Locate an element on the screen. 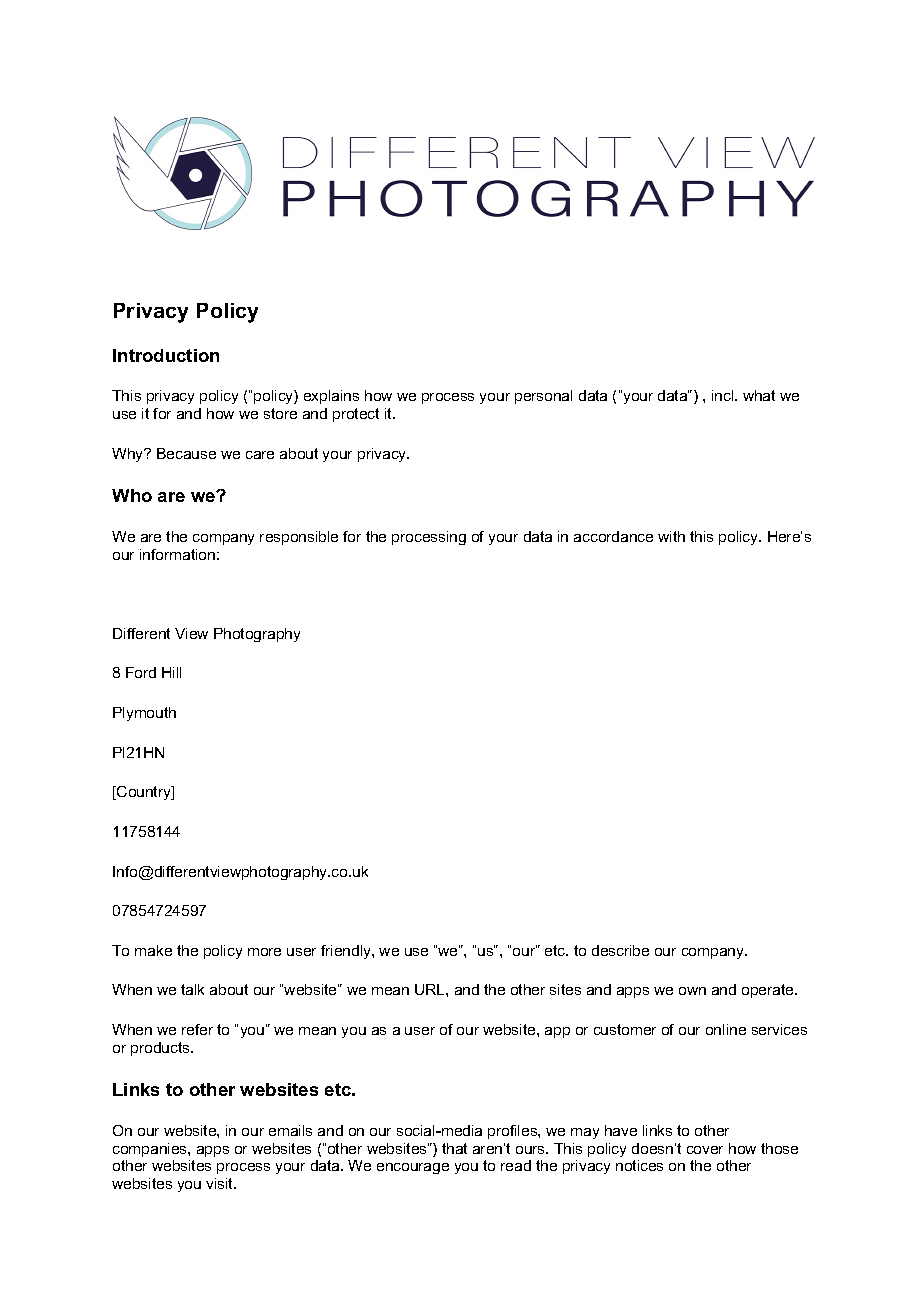 The width and height of the screenshot is (924, 1308). personal is located at coordinates (543, 397).
